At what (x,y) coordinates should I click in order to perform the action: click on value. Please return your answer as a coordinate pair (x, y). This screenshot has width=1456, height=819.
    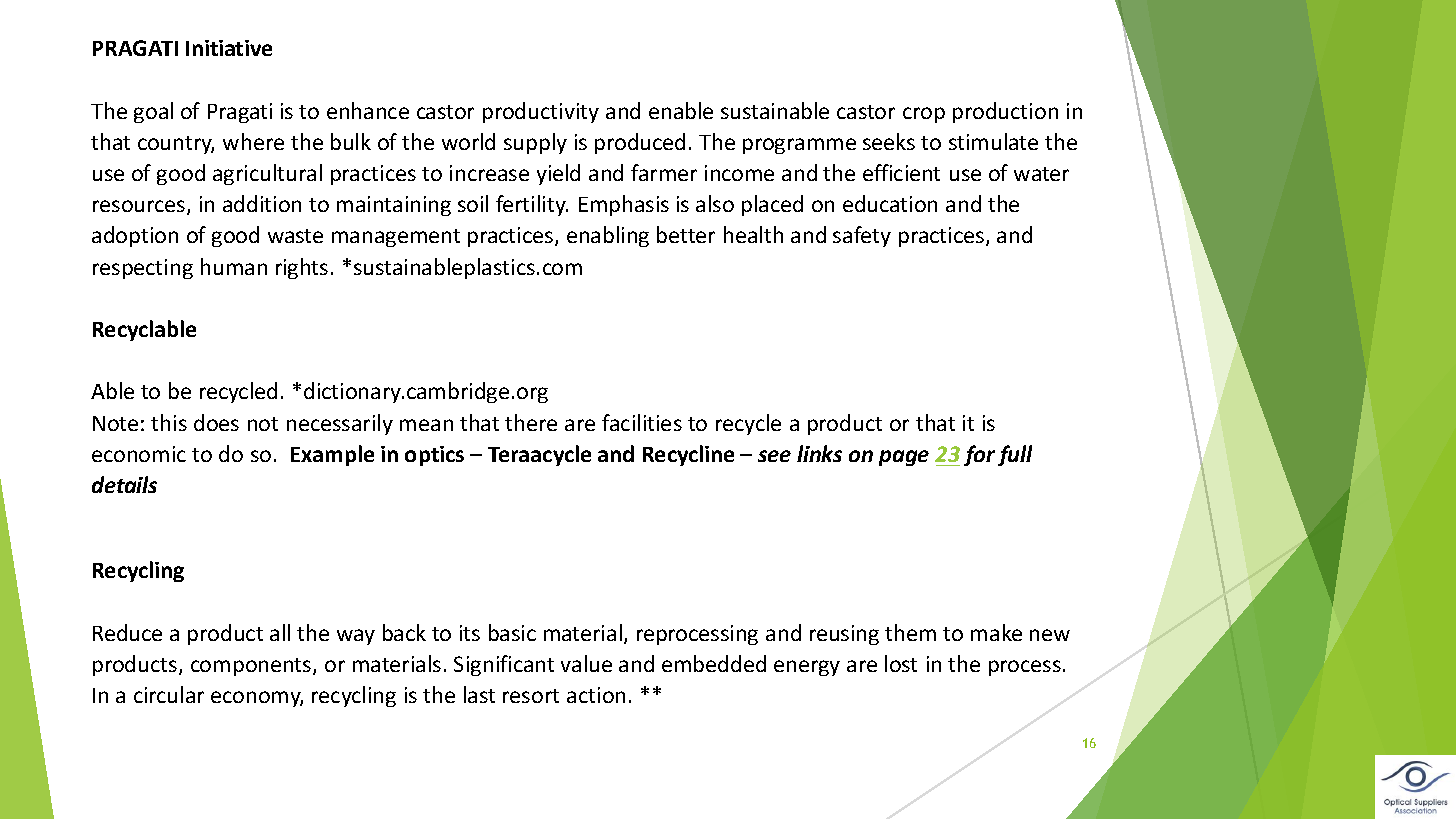
    Looking at the image, I should click on (586, 663).
